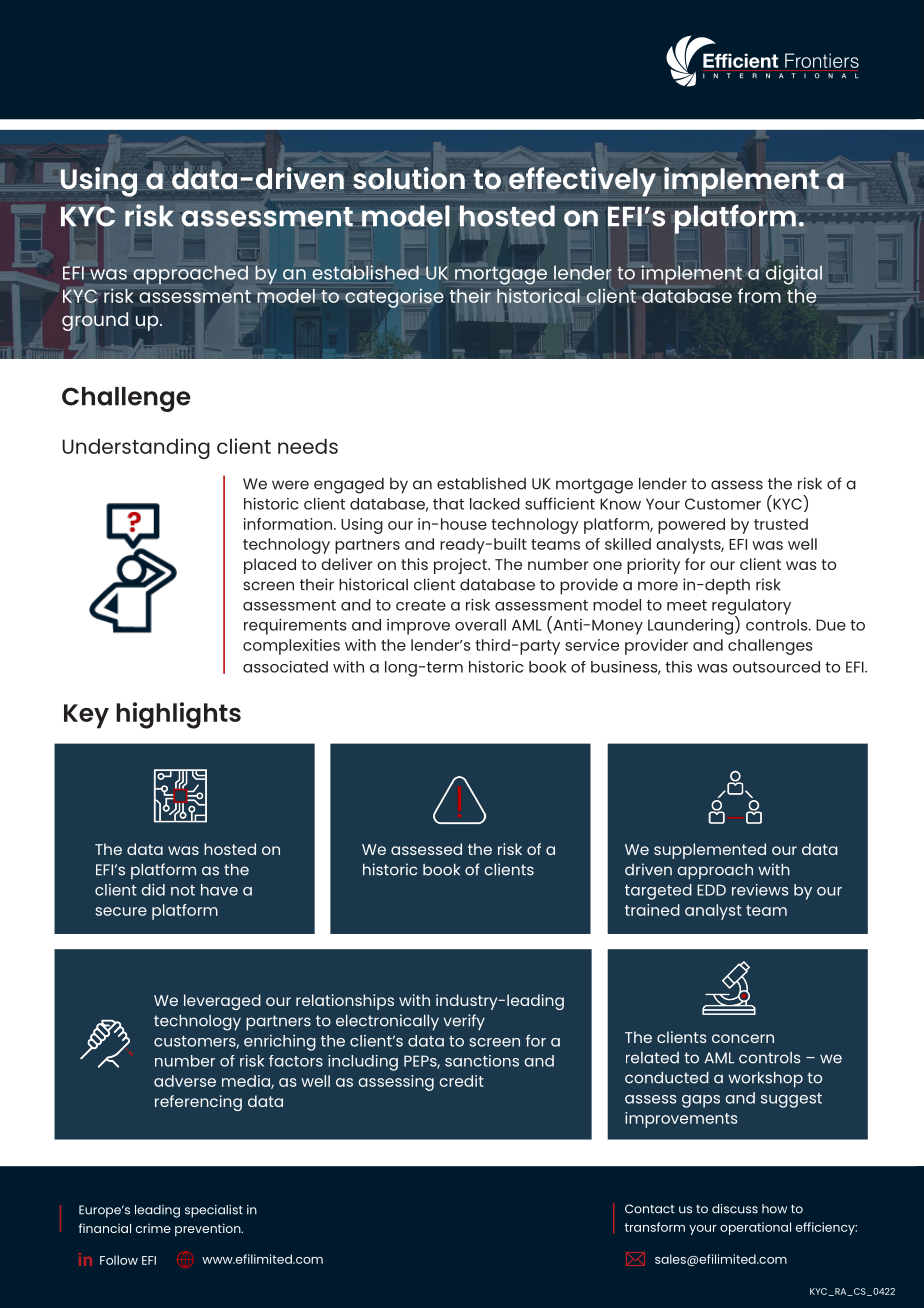 This image has width=924, height=1308. I want to click on solution, so click(409, 178).
